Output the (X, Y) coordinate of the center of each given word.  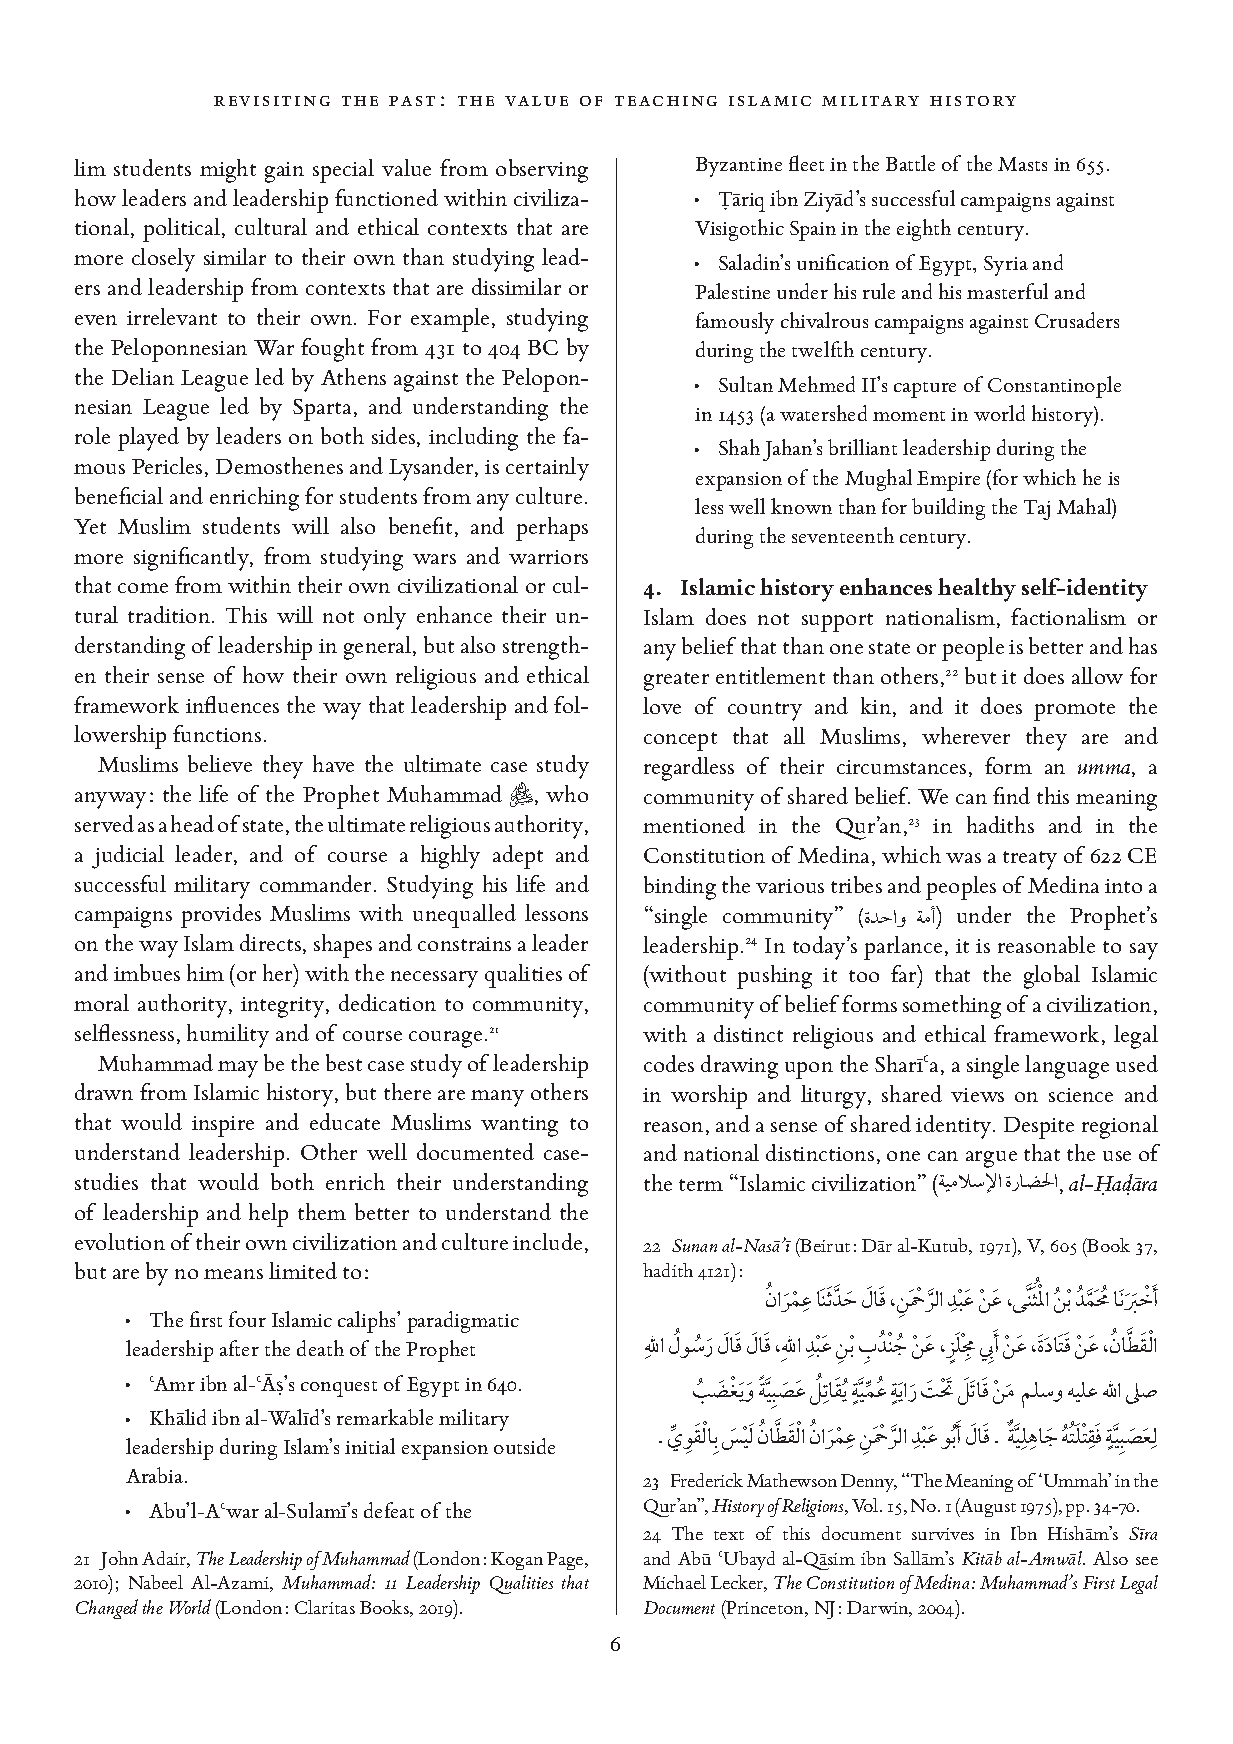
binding (680, 888)
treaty (1030, 860)
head (192, 823)
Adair (165, 1559)
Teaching (666, 101)
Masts (1022, 164)
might (228, 171)
